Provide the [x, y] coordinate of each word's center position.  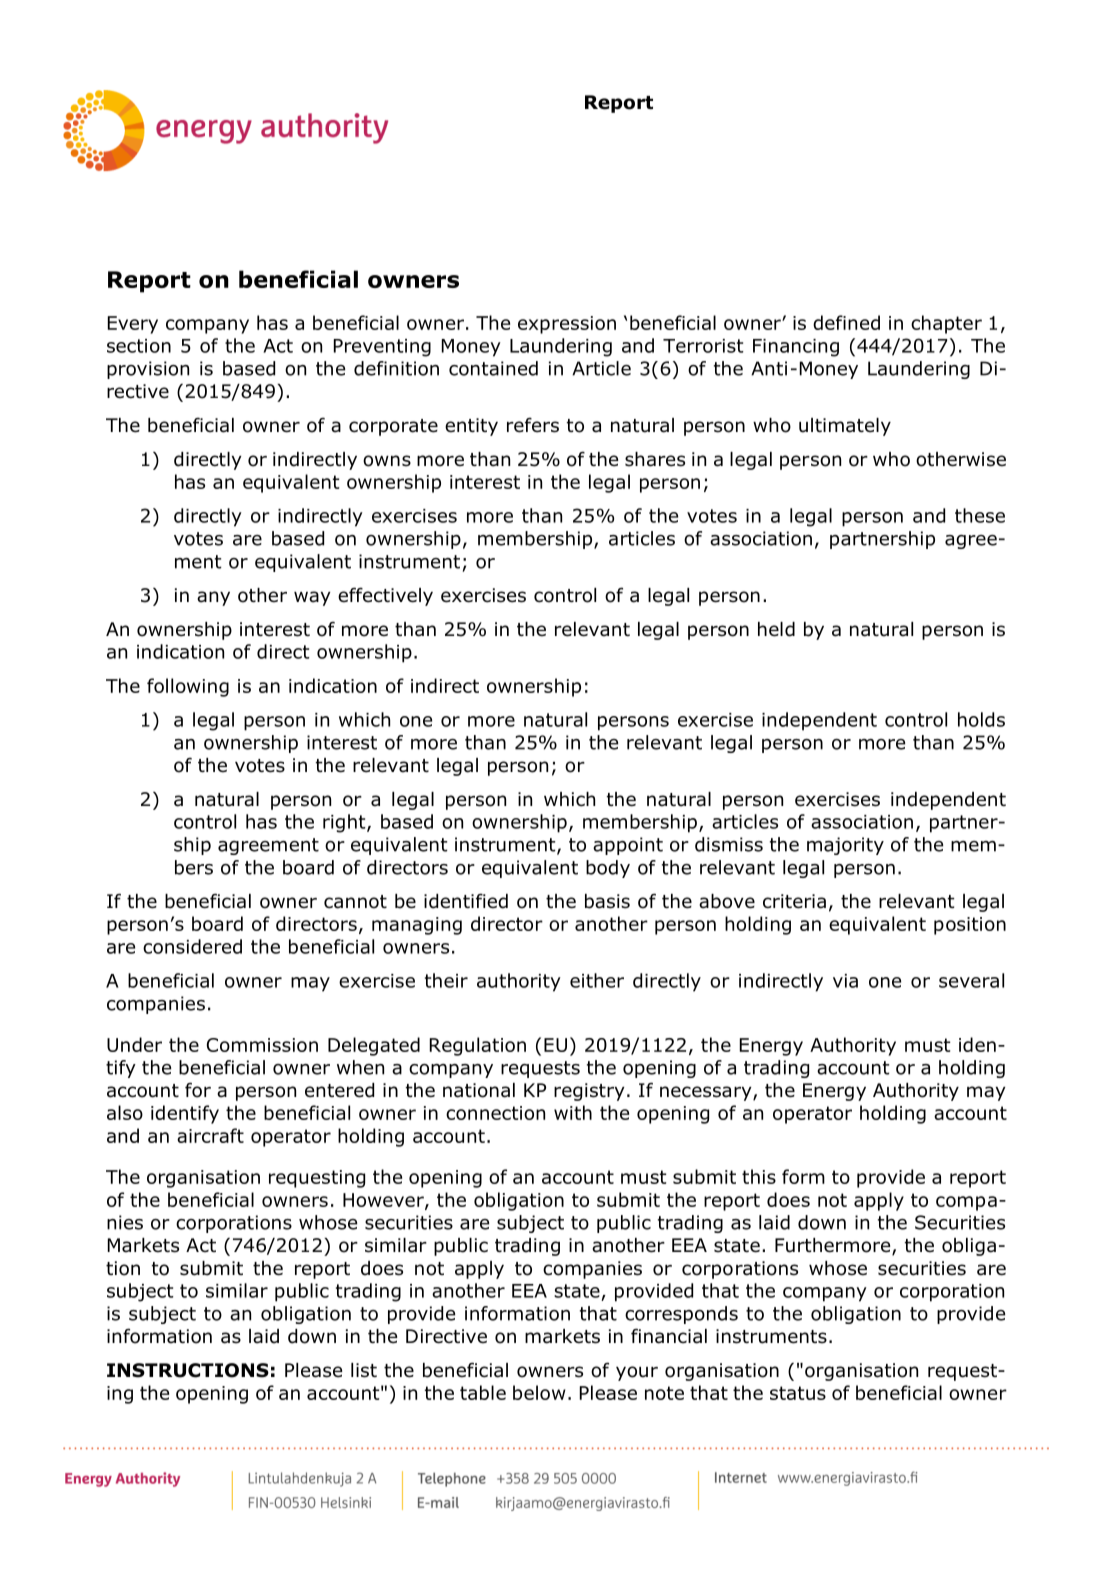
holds [981, 719]
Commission [262, 1045]
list [364, 1370]
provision [148, 370]
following [188, 687]
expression [567, 325]
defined [846, 322]
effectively [385, 596]
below [539, 1392]
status [798, 1393]
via [845, 981]
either [597, 980]
